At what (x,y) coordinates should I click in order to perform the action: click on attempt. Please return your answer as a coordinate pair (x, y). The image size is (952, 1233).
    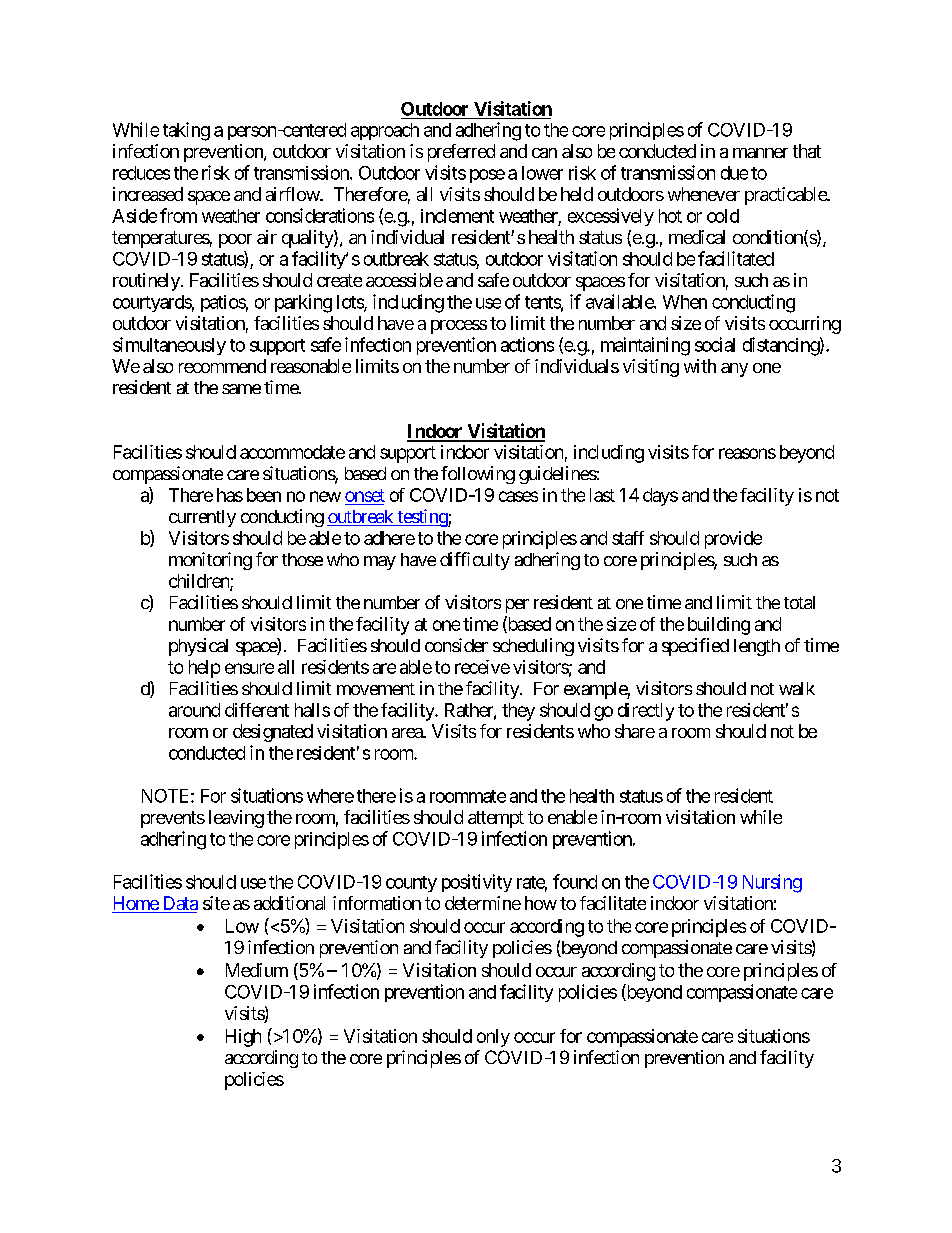
    Looking at the image, I should click on (496, 819).
